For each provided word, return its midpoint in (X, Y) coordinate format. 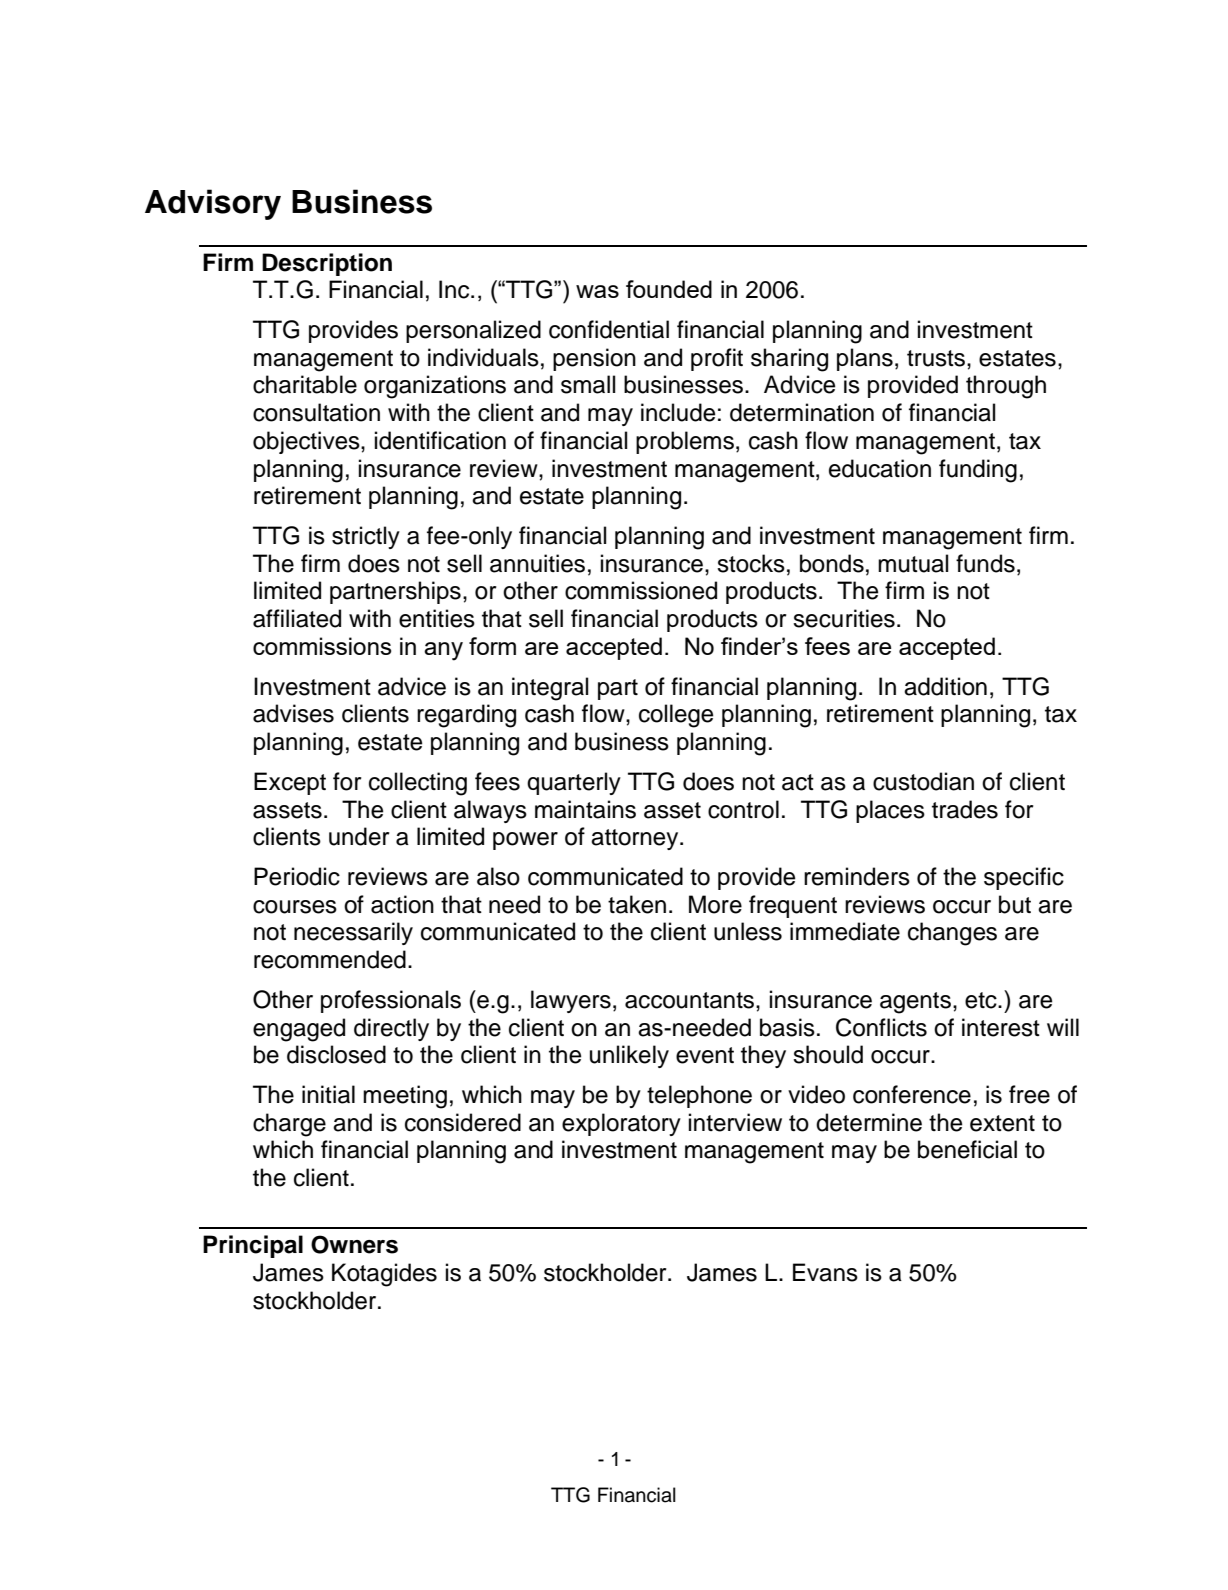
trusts (937, 358)
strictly (366, 537)
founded (669, 289)
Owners (354, 1244)
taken (637, 904)
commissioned (641, 590)
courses (295, 907)
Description (327, 264)
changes (952, 934)
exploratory (621, 1124)
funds (985, 563)
